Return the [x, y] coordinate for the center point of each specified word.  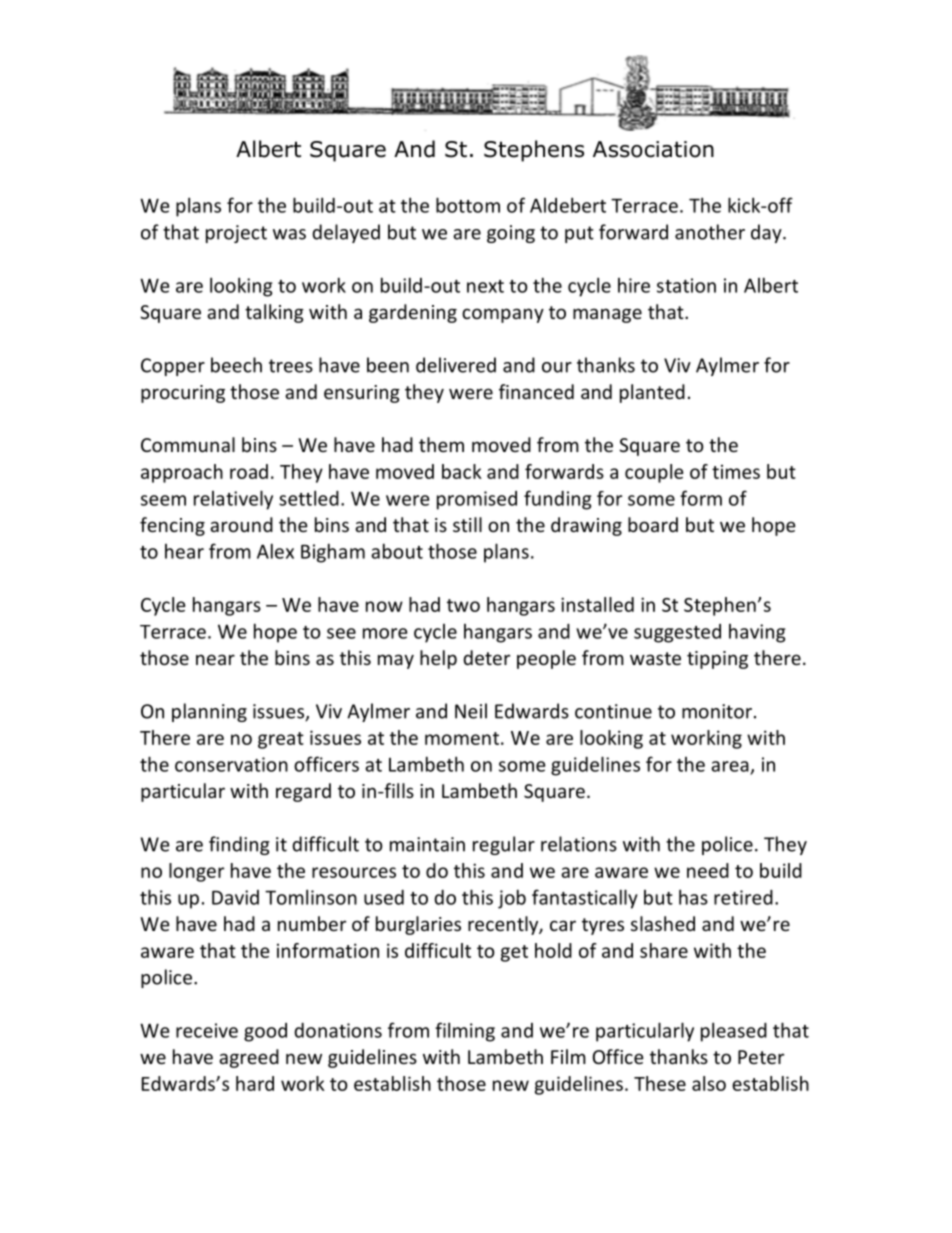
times [736, 472]
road [249, 471]
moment [462, 738]
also [709, 1083]
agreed [249, 1058]
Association [653, 149]
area [730, 766]
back [462, 471]
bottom [468, 205]
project [236, 234]
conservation [231, 764]
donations [338, 1030]
